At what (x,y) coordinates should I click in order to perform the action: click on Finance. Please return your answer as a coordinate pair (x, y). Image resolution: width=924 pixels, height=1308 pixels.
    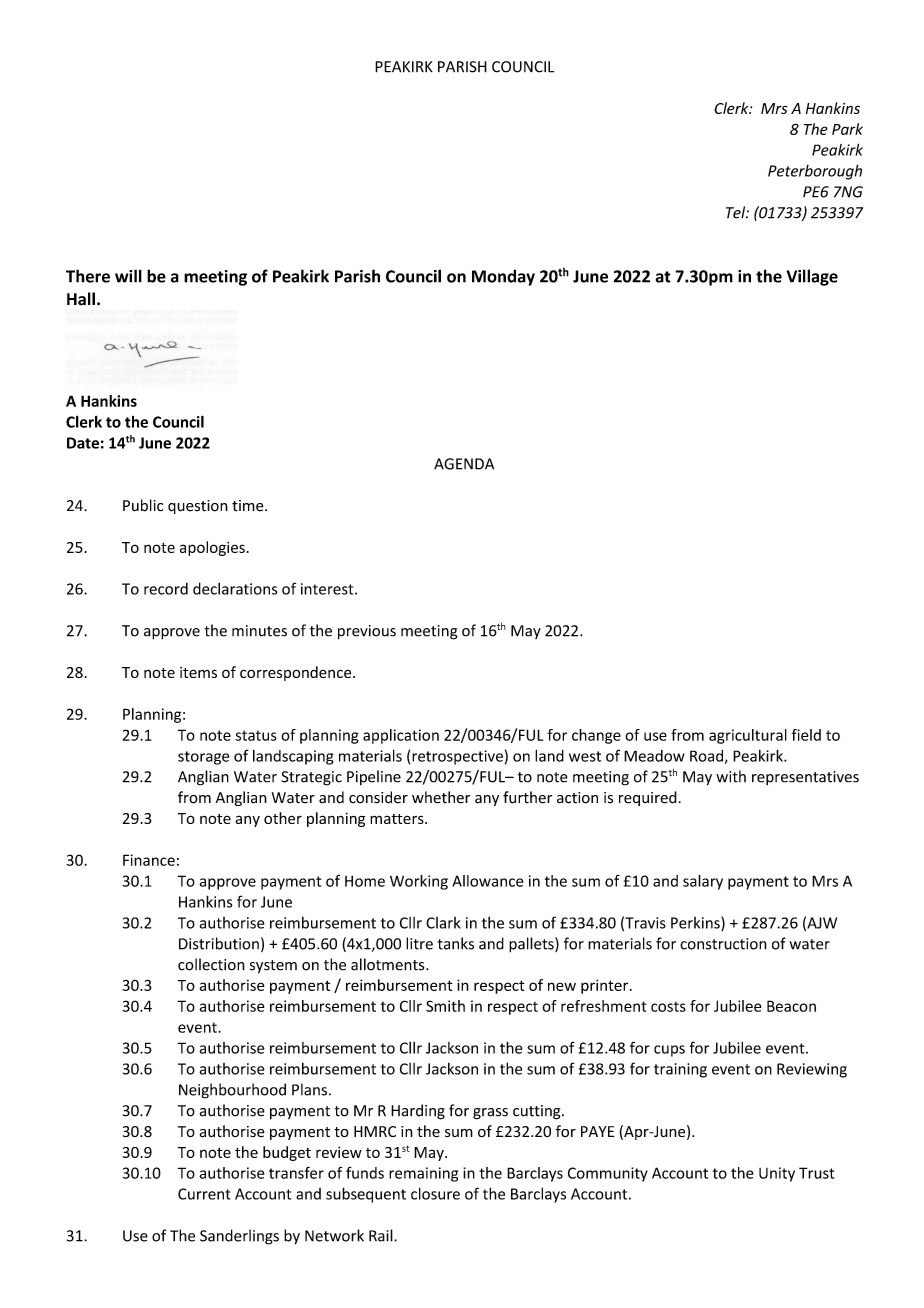
    Looking at the image, I should click on (149, 860).
